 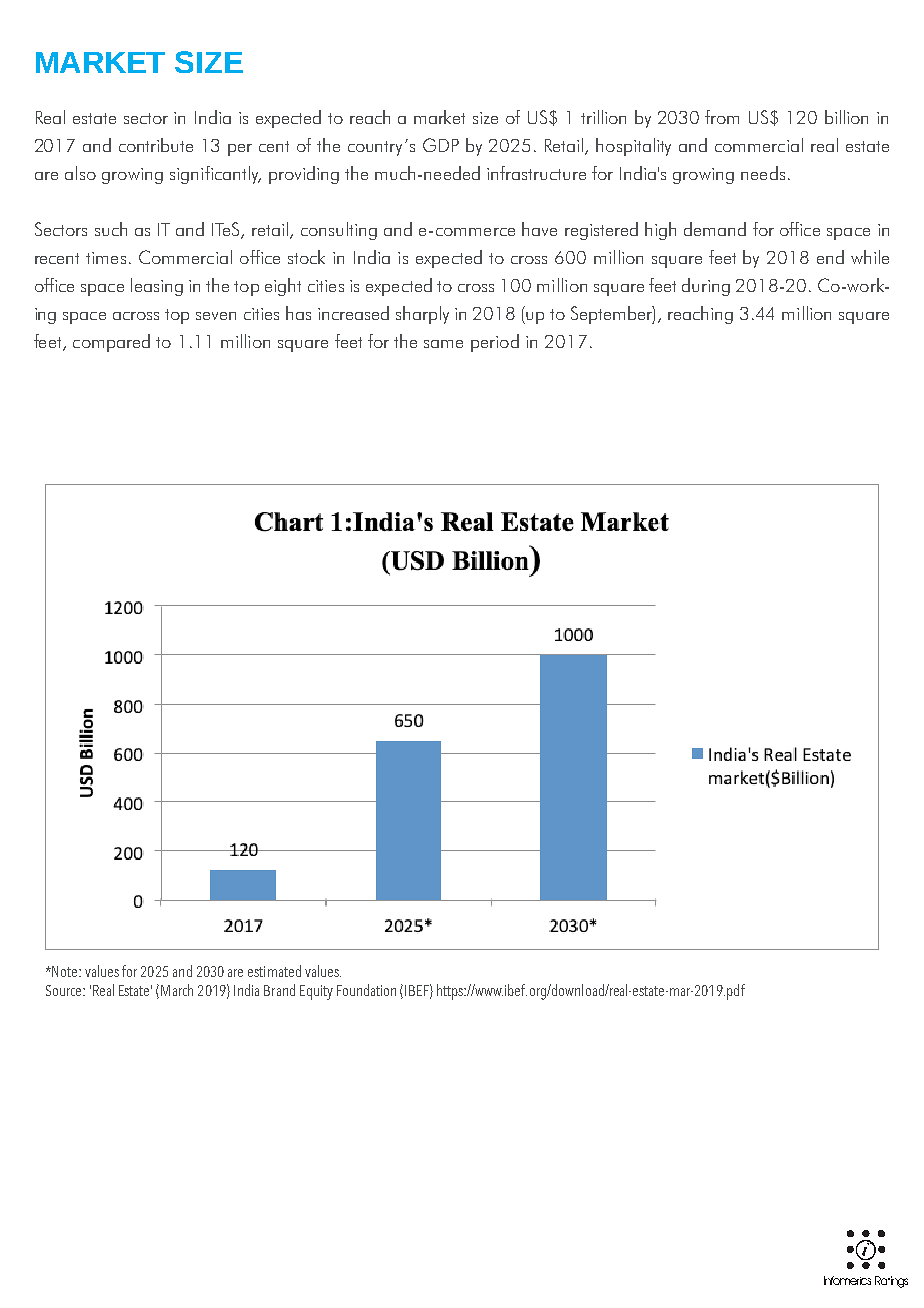 What do you see at coordinates (156, 145) in the document?
I see `contribute` at bounding box center [156, 145].
